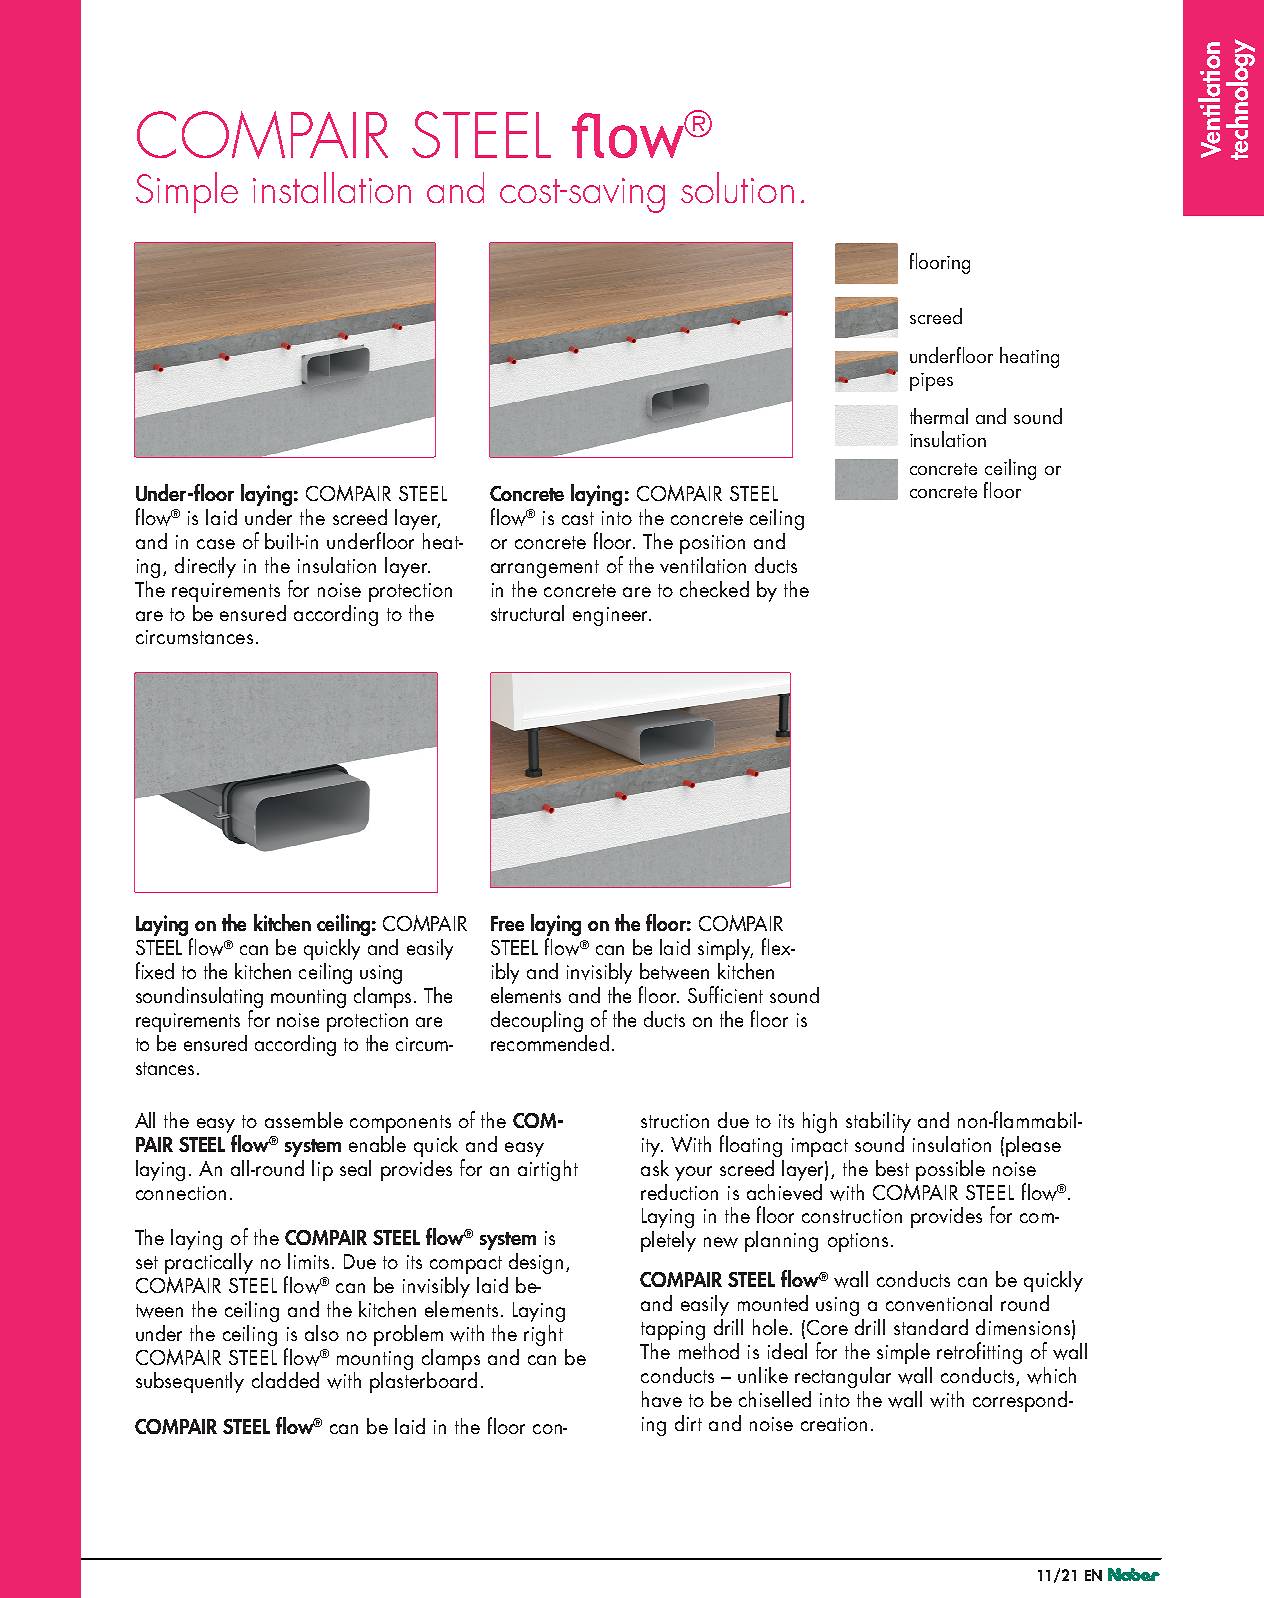  Describe the element at coordinates (332, 187) in the screenshot. I see `installation` at that location.
